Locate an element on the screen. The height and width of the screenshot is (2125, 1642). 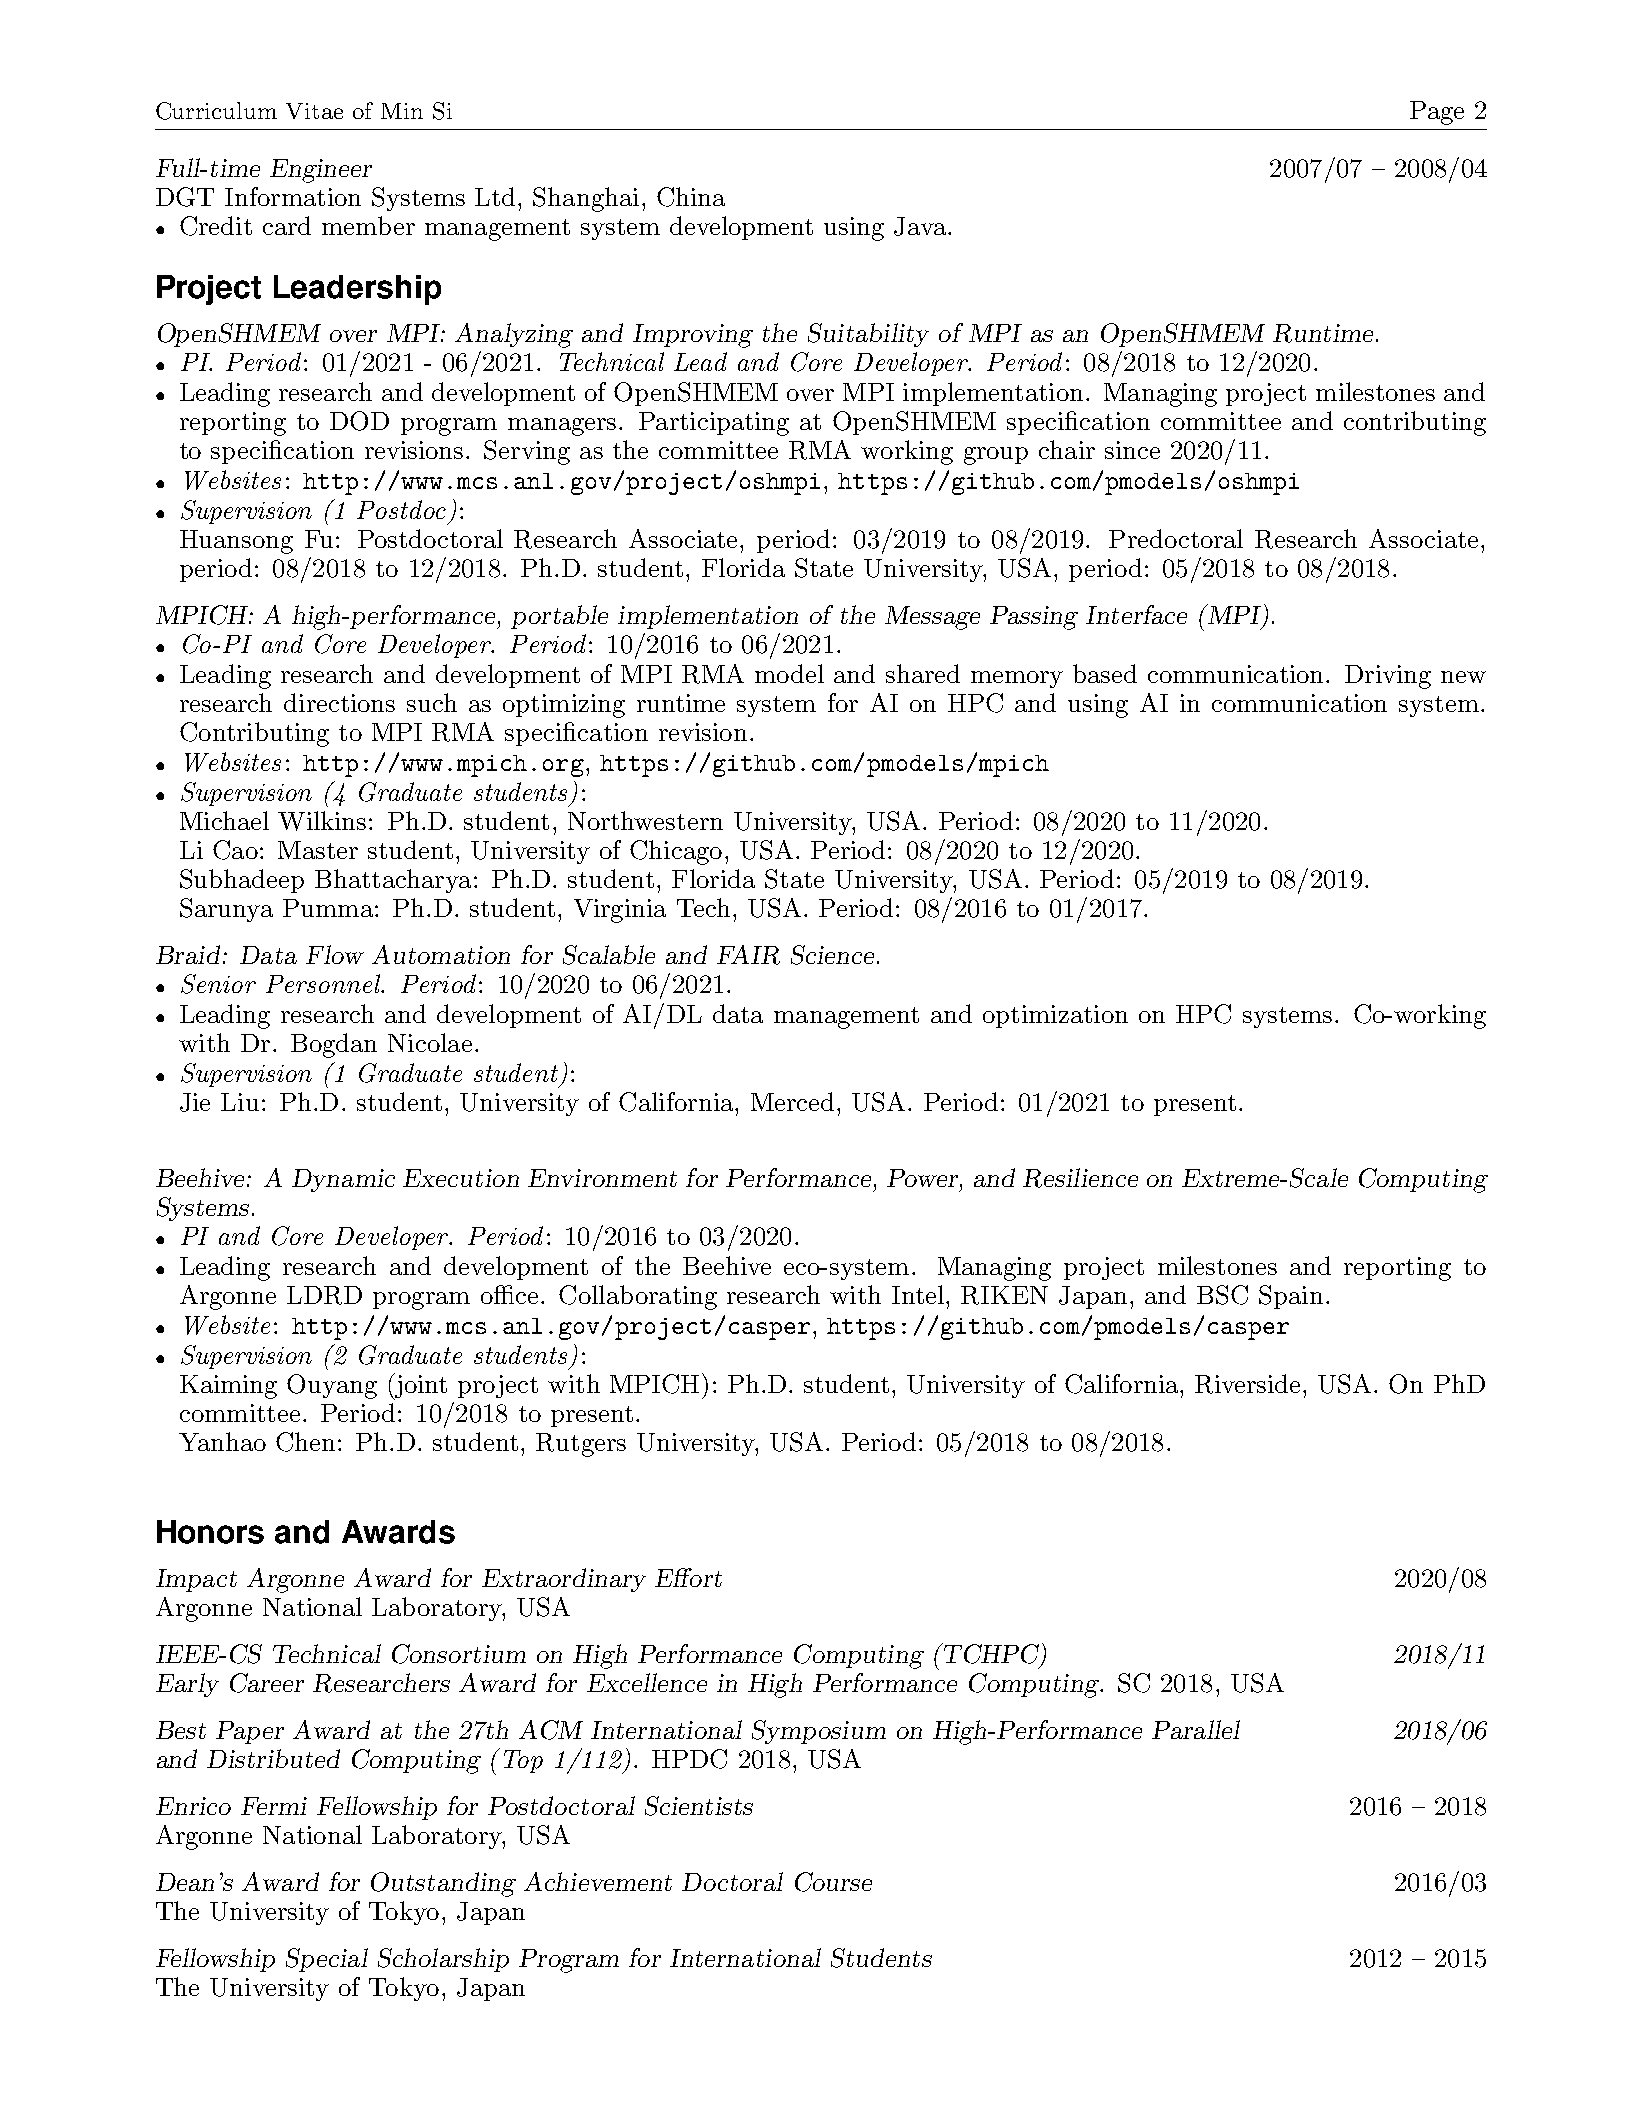
Effort is located at coordinates (688, 1577).
